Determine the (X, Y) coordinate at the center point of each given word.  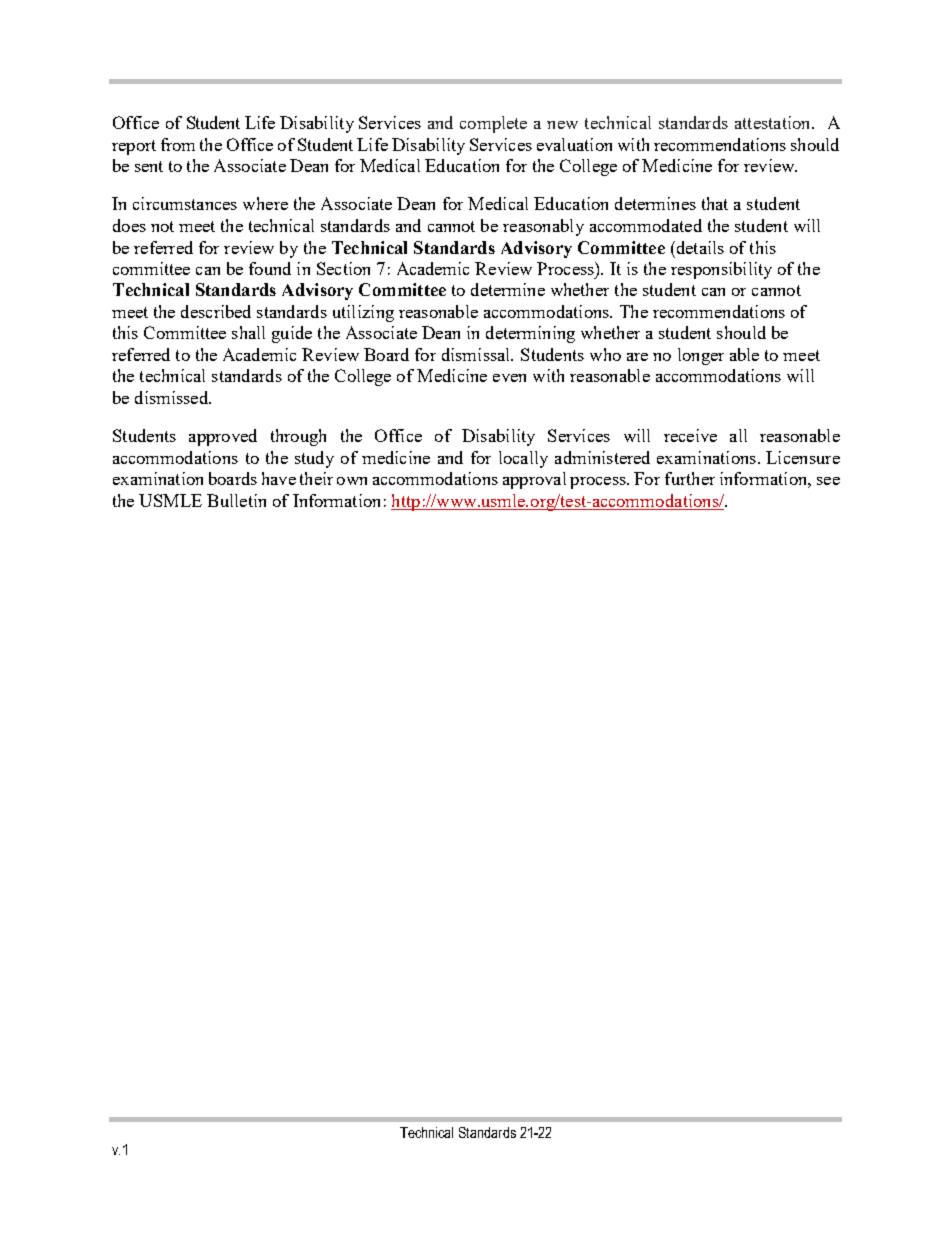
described (216, 311)
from (178, 144)
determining (530, 334)
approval (534, 480)
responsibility (721, 270)
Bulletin (236, 500)
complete (493, 124)
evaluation (574, 144)
